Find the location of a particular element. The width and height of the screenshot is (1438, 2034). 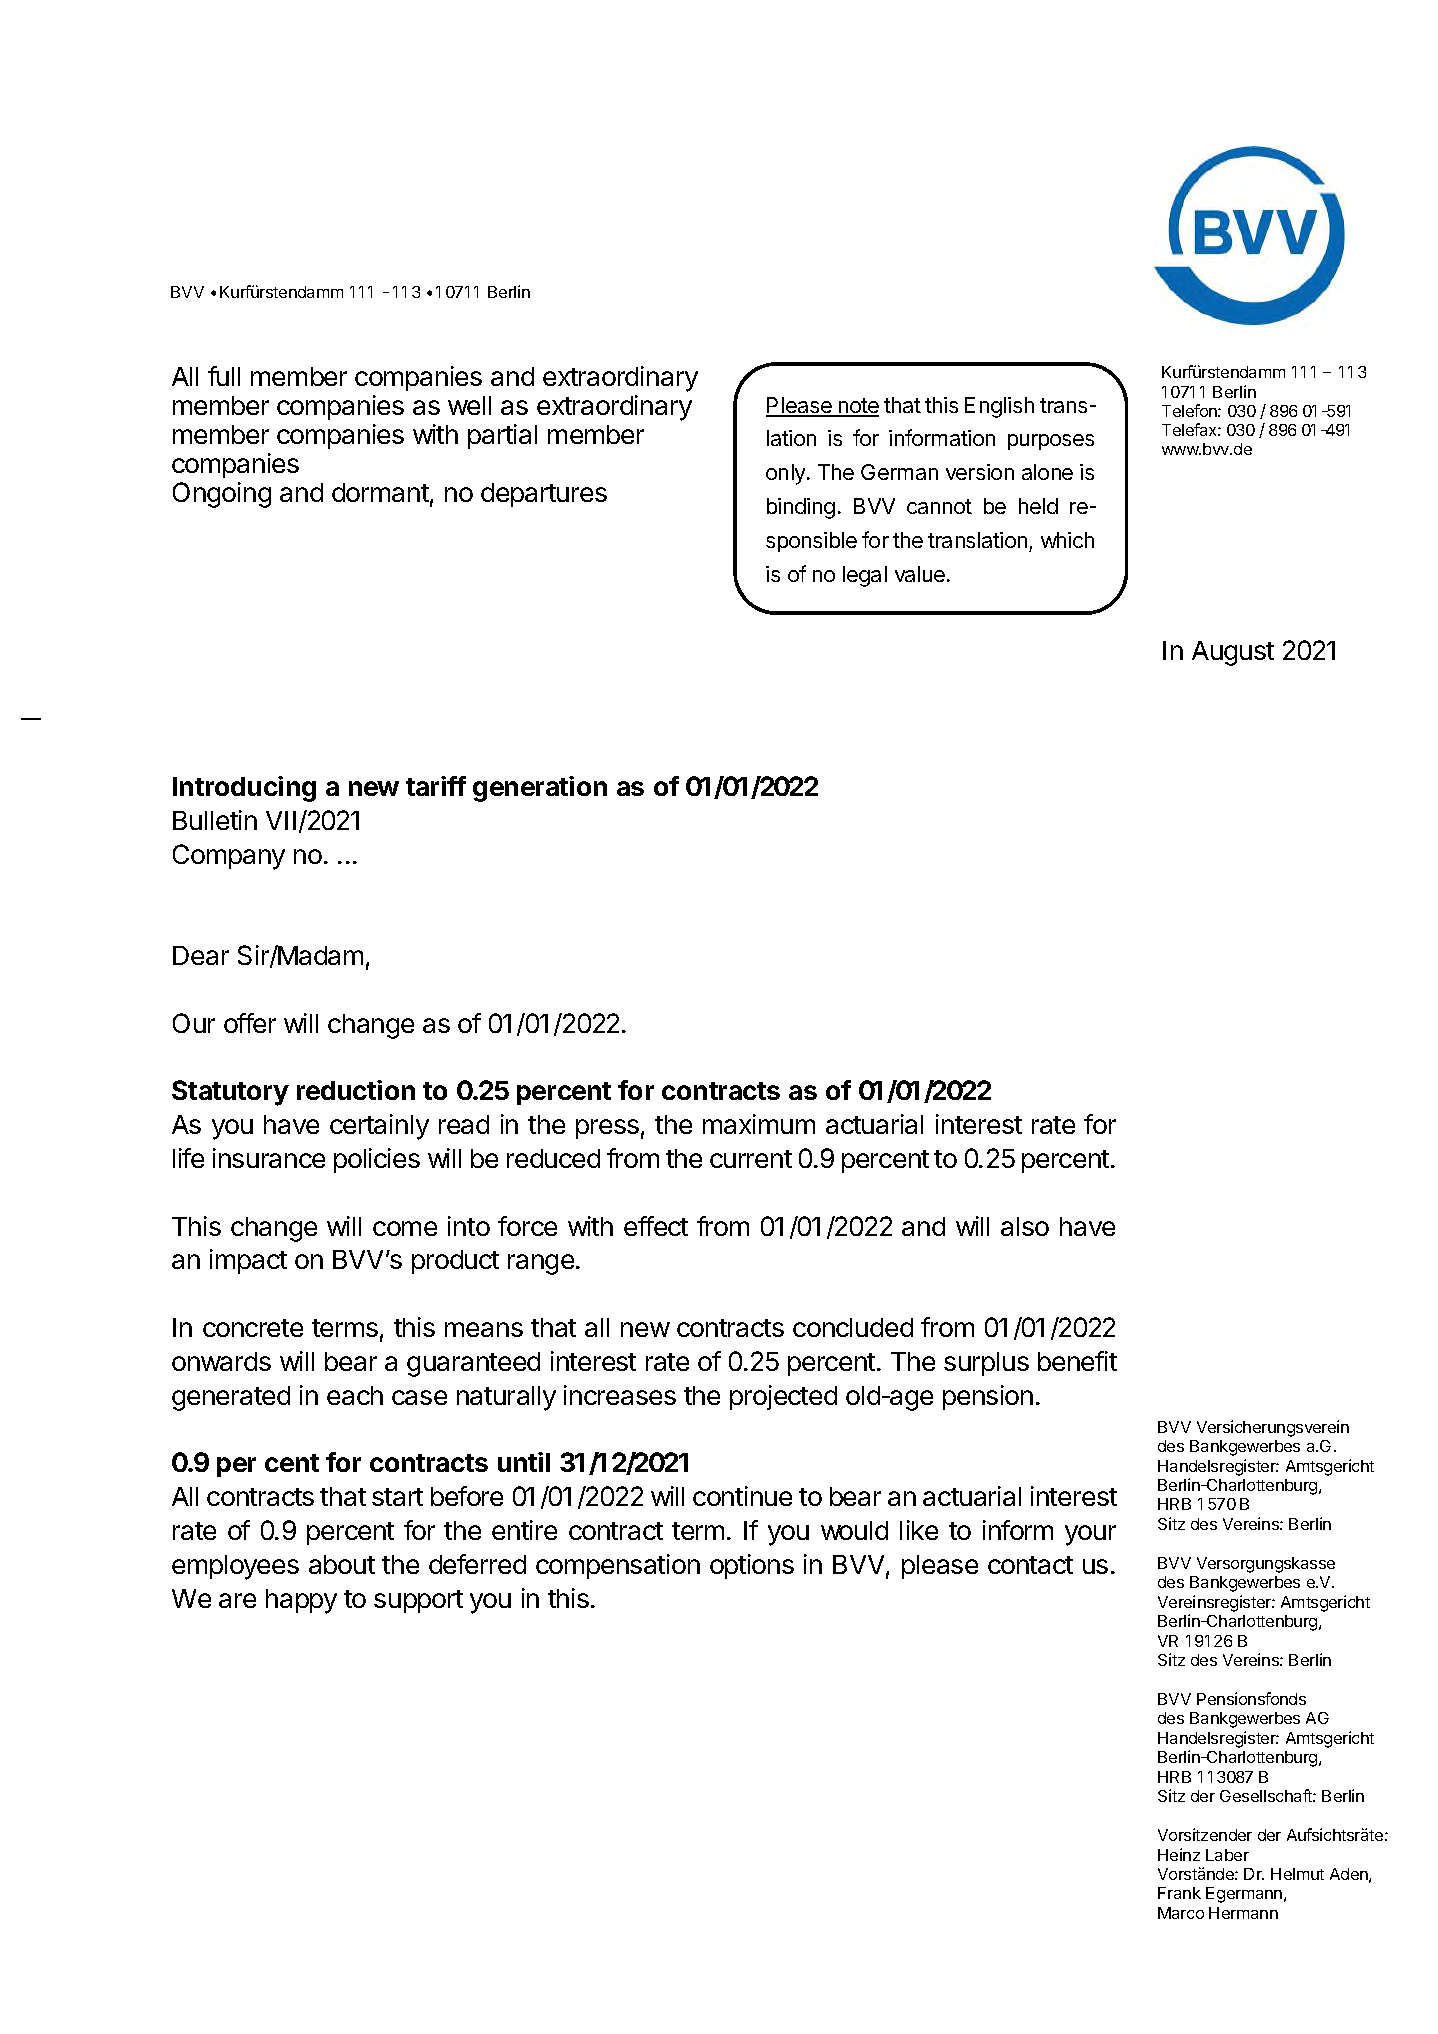

happy is located at coordinates (301, 1601).
